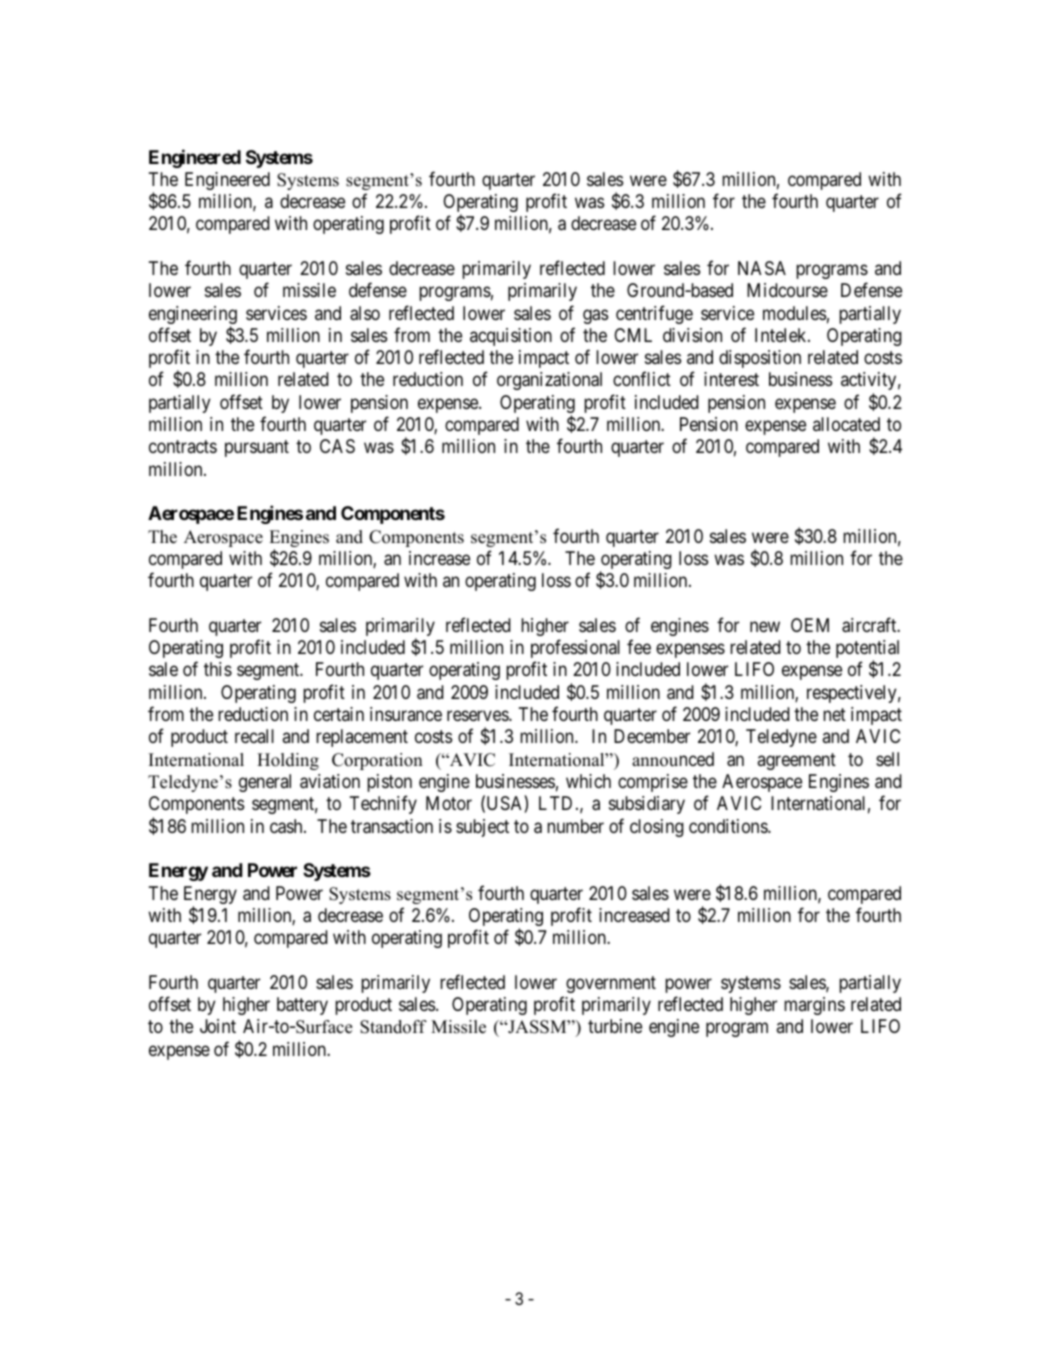  Describe the element at coordinates (365, 313) in the page. I see `also` at that location.
